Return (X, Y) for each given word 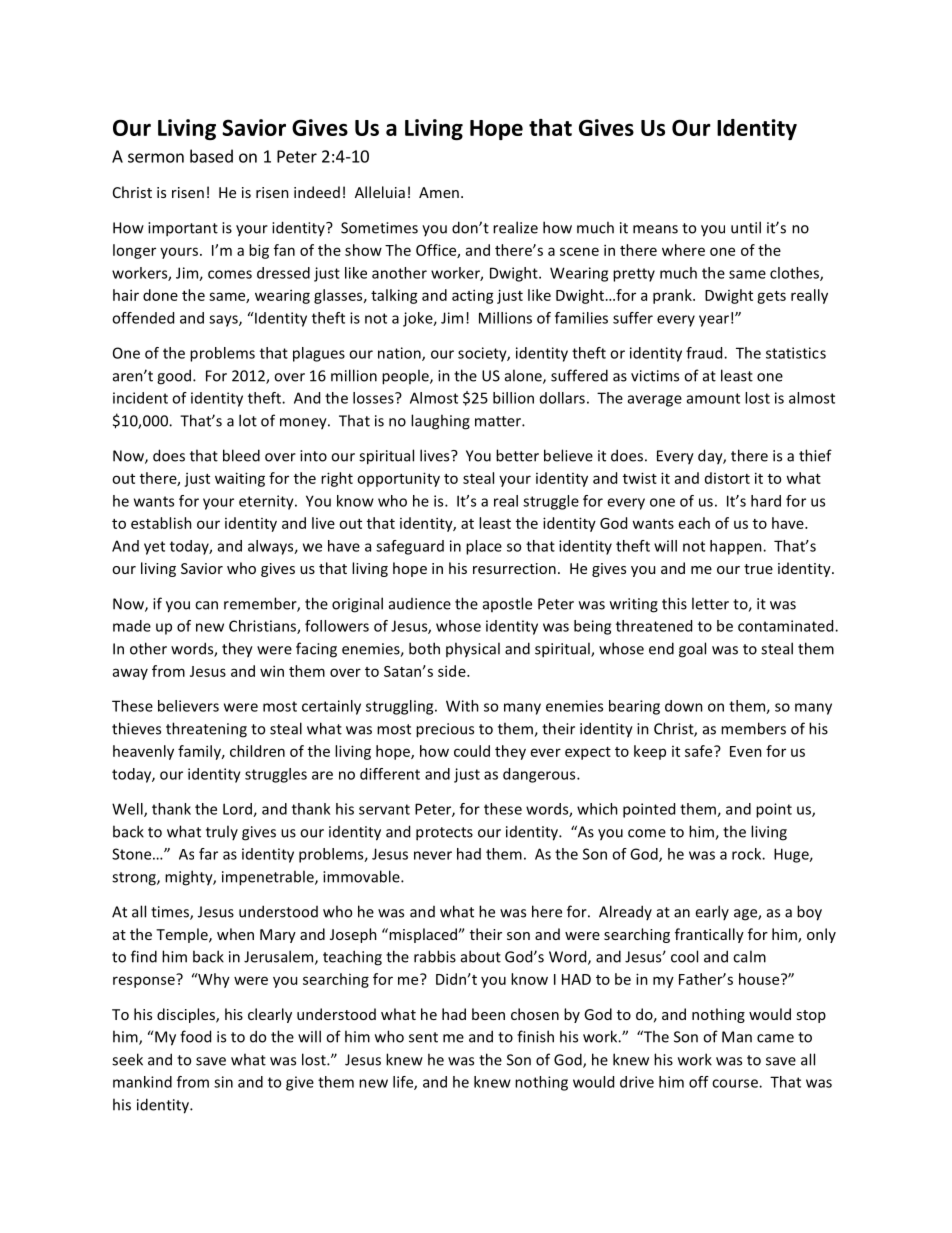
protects (444, 834)
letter (710, 603)
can (206, 605)
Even (746, 751)
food (195, 1036)
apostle (507, 604)
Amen (439, 192)
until (746, 227)
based (211, 156)
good (174, 377)
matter (499, 421)
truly (222, 832)
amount (713, 398)
